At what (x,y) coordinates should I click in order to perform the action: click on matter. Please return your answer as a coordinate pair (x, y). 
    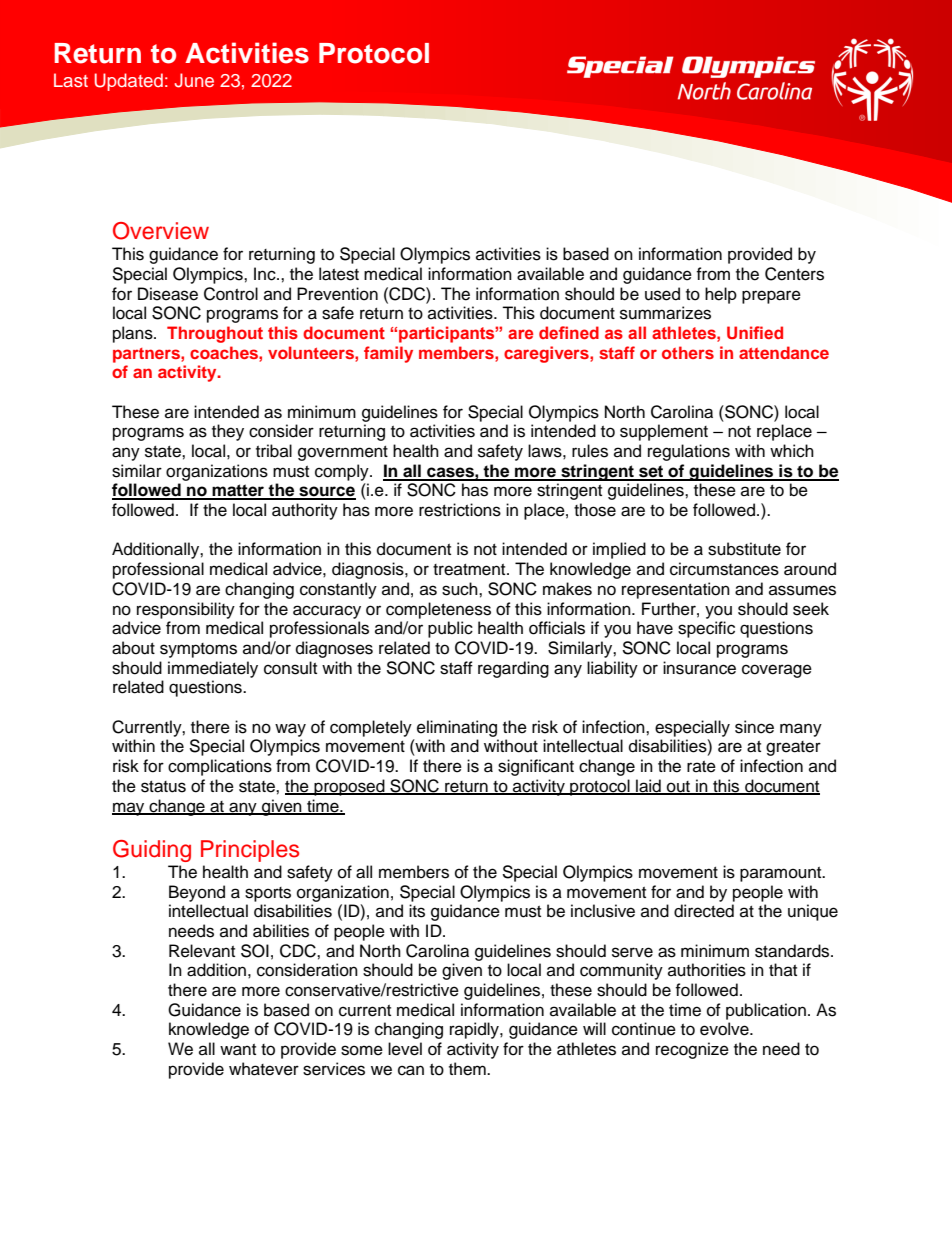
    Looking at the image, I should click on (238, 491).
